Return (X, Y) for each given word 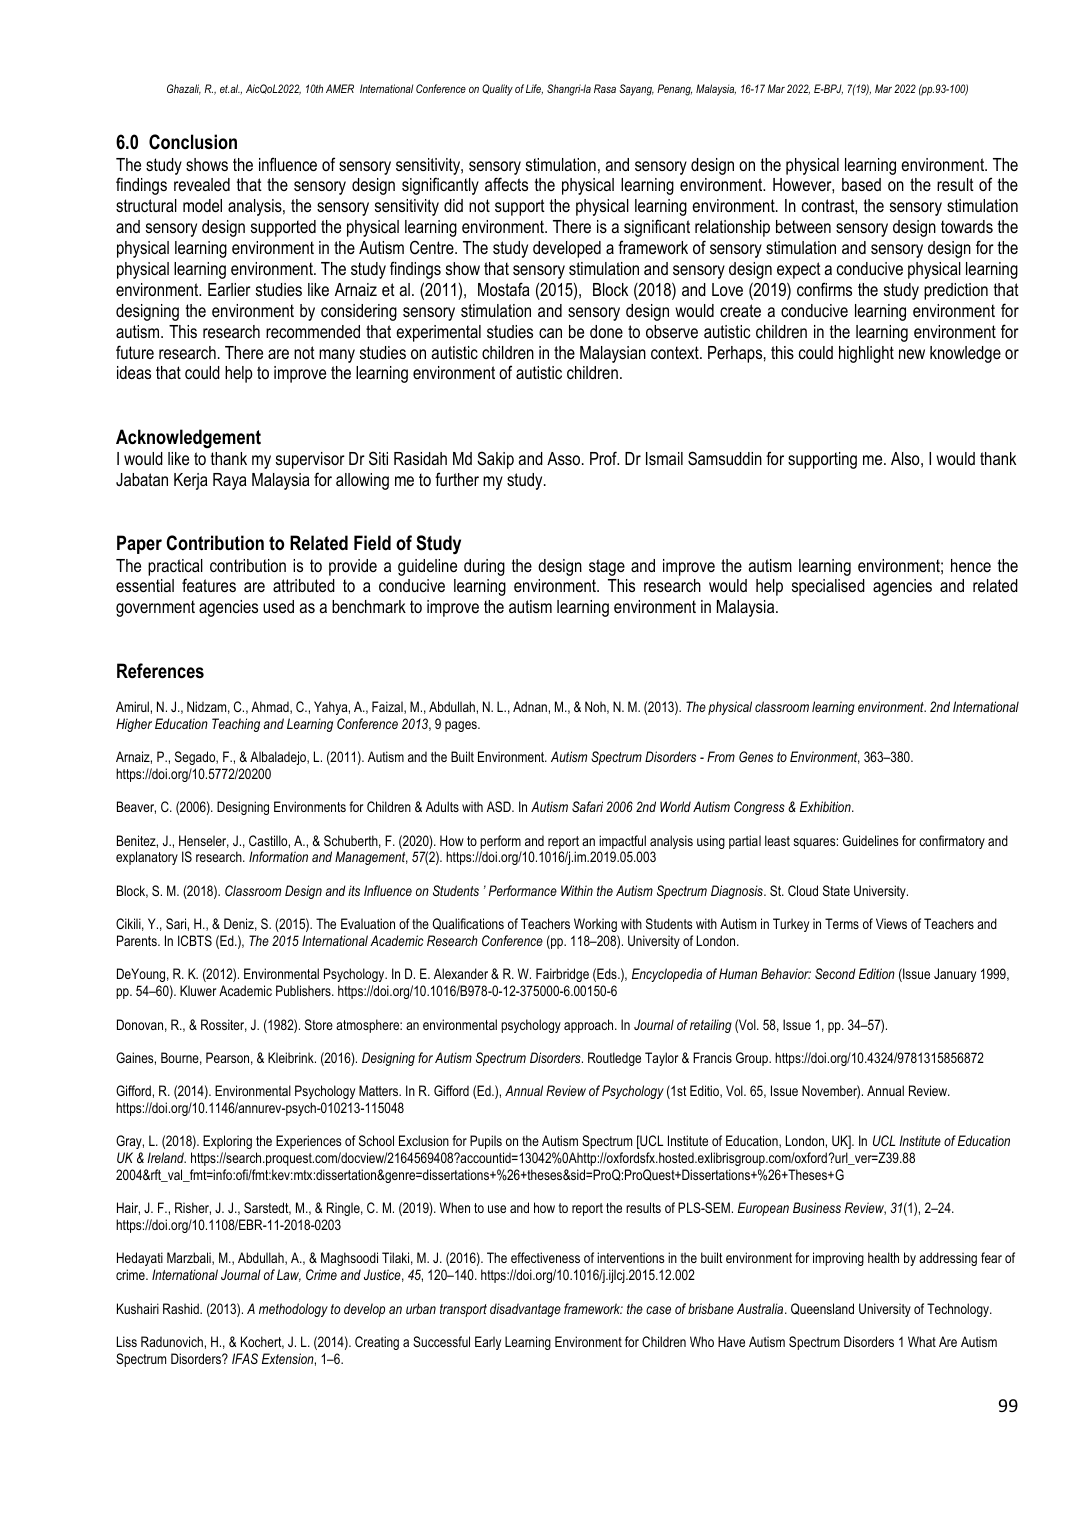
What (922, 1341)
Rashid (182, 1308)
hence (971, 565)
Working (595, 925)
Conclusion (193, 142)
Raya (230, 481)
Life (534, 89)
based (861, 184)
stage (607, 567)
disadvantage (525, 1310)
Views (891, 923)
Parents (138, 940)
